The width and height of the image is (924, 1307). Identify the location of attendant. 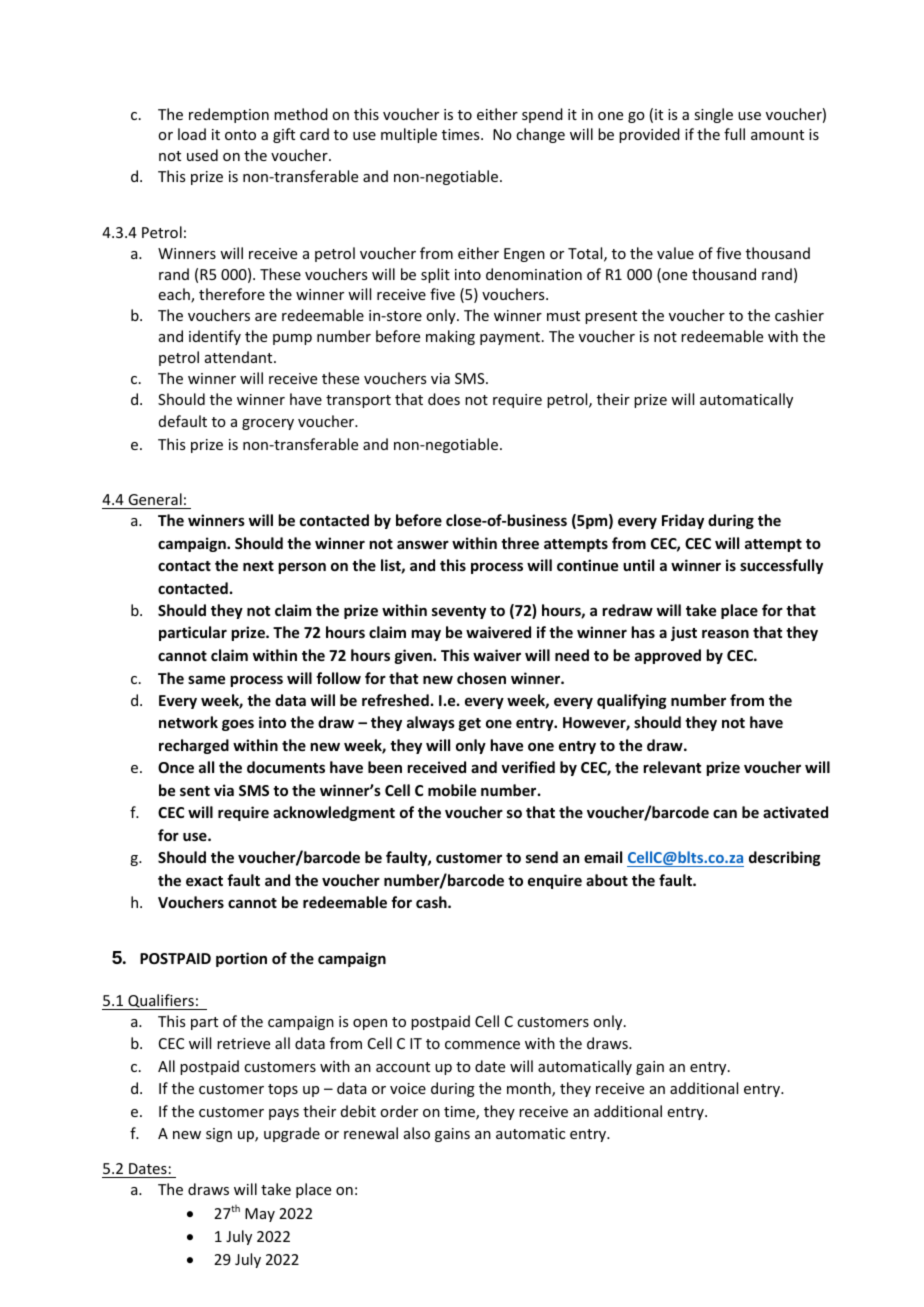
(240, 357).
